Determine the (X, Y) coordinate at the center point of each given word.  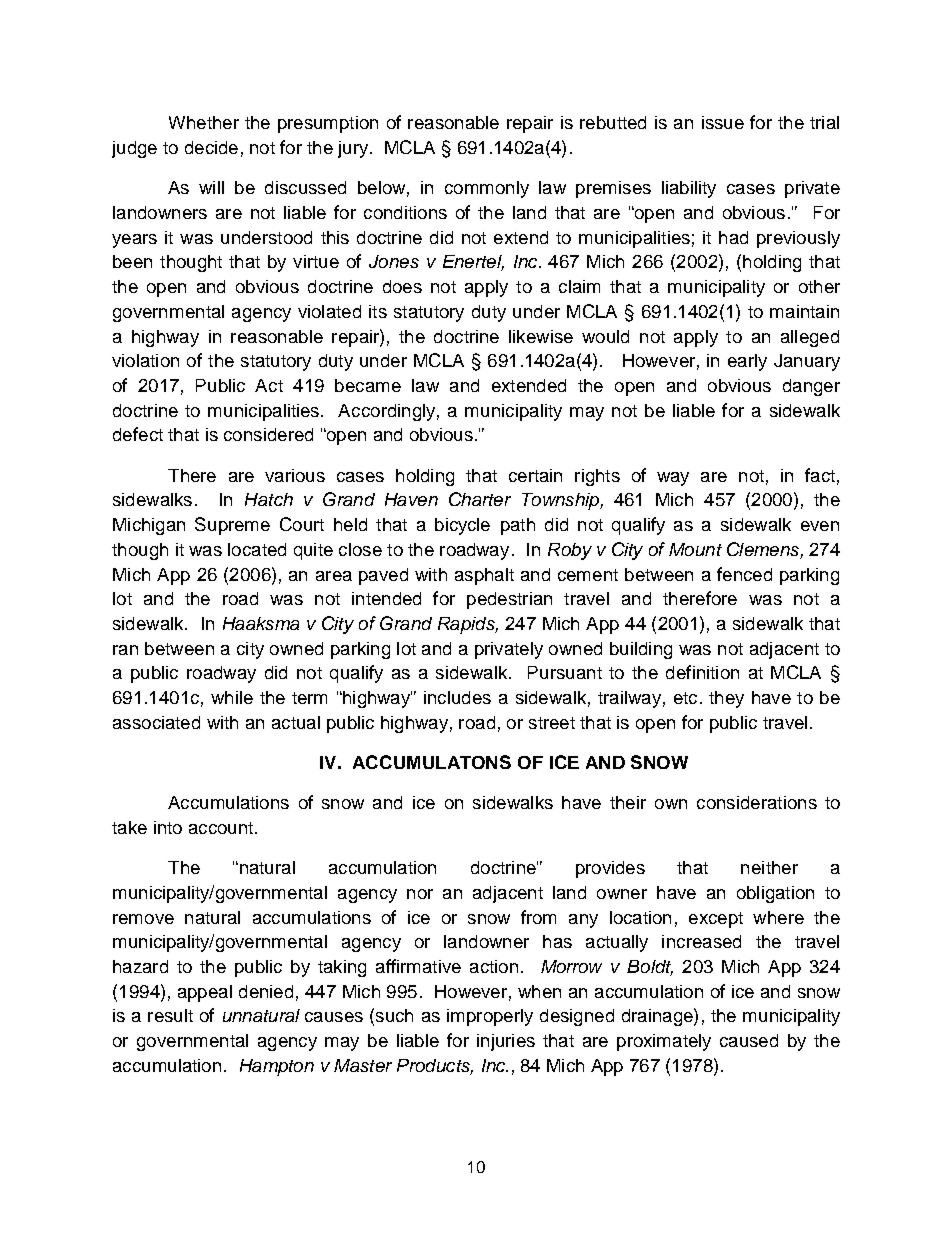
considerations (757, 802)
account (221, 828)
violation (145, 360)
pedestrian (509, 600)
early (747, 362)
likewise (541, 336)
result (170, 1015)
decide (211, 147)
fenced (744, 574)
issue (723, 122)
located (257, 549)
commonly (487, 189)
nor (420, 894)
